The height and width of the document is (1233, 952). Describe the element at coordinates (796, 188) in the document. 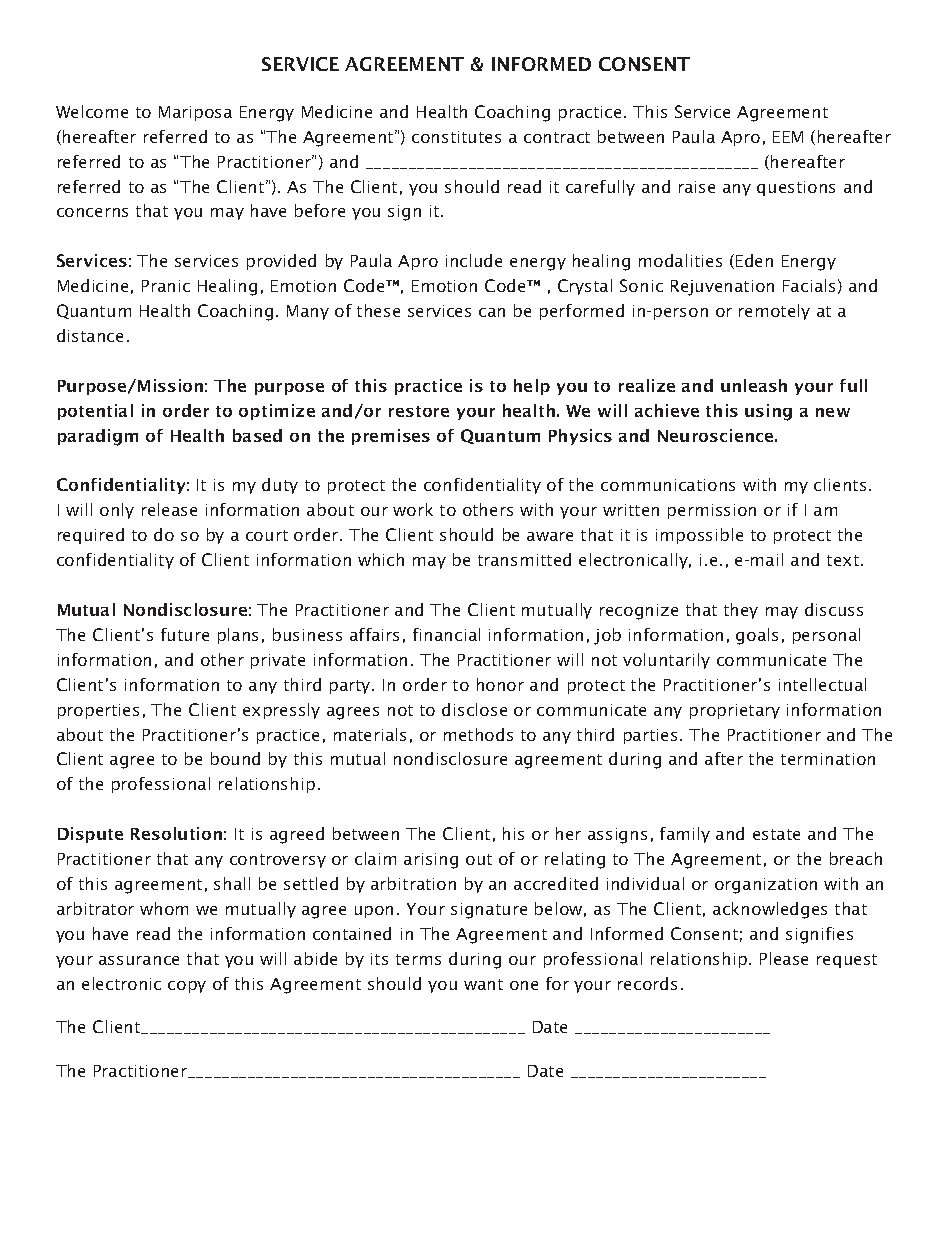

I see `questions` at that location.
